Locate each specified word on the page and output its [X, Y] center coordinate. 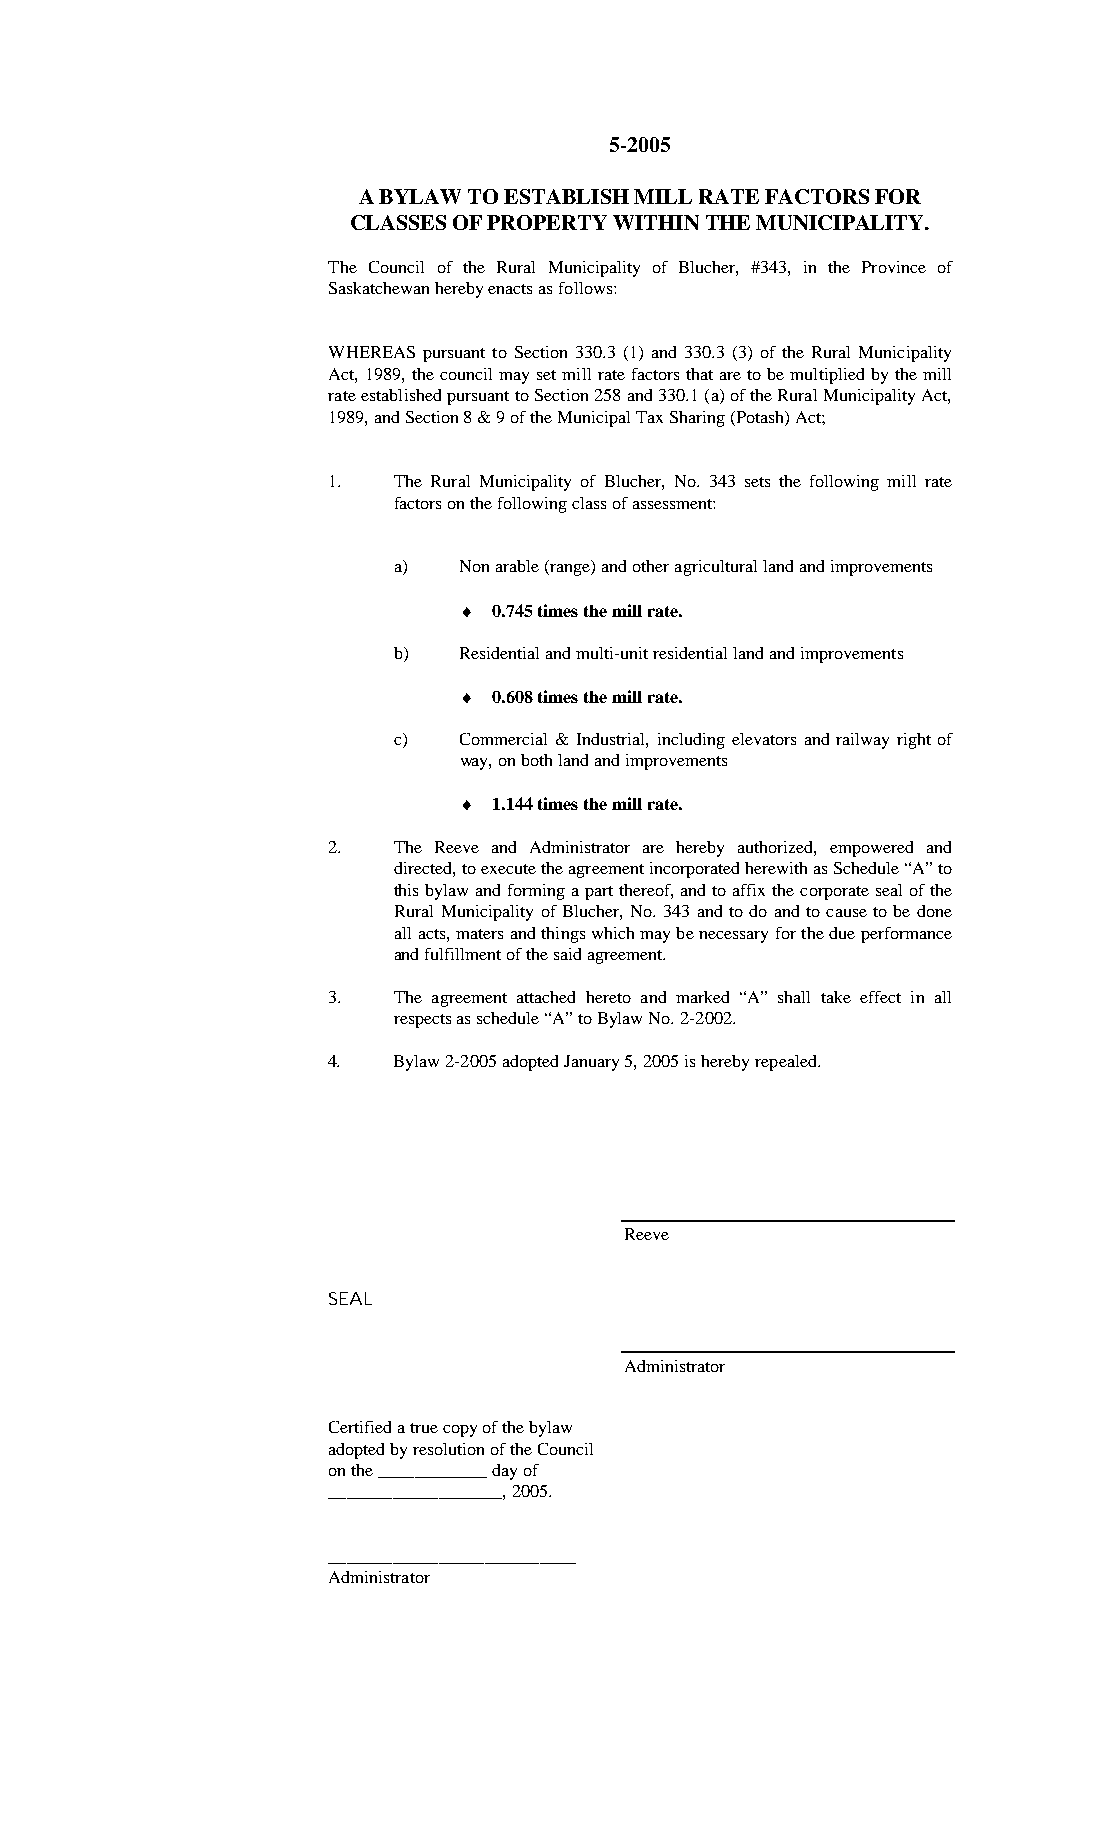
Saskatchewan [379, 288]
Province [894, 267]
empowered [871, 849]
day [504, 1472]
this [406, 890]
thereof [646, 891]
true [424, 1428]
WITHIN [656, 222]
